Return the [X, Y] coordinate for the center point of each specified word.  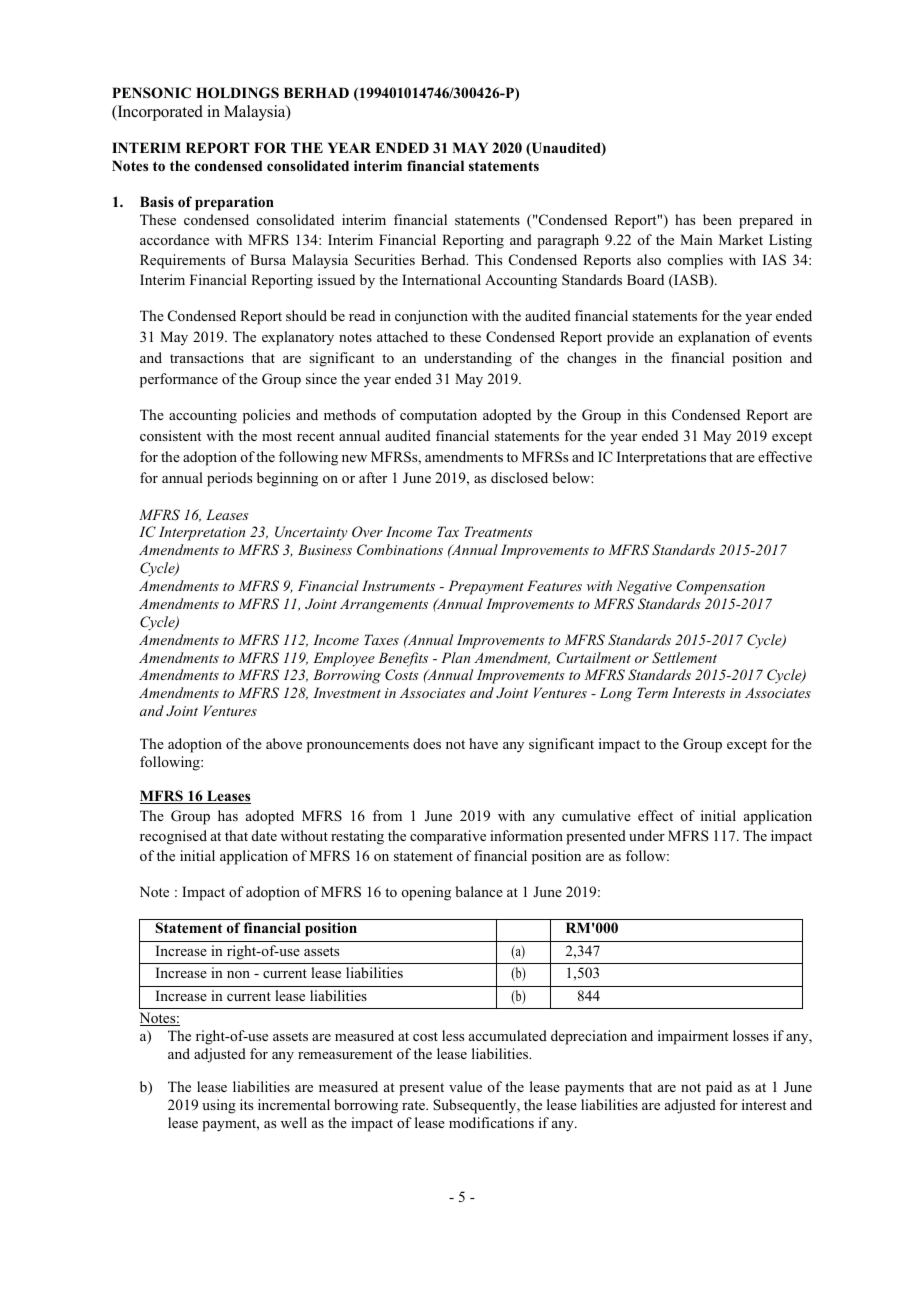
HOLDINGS [237, 93]
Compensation [721, 587]
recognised [173, 837]
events [792, 337]
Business [325, 549]
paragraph [568, 241]
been [717, 219]
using [219, 1106]
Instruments [398, 585]
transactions [207, 357]
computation [438, 416]
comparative [448, 837]
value [465, 1086]
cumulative [596, 815]
